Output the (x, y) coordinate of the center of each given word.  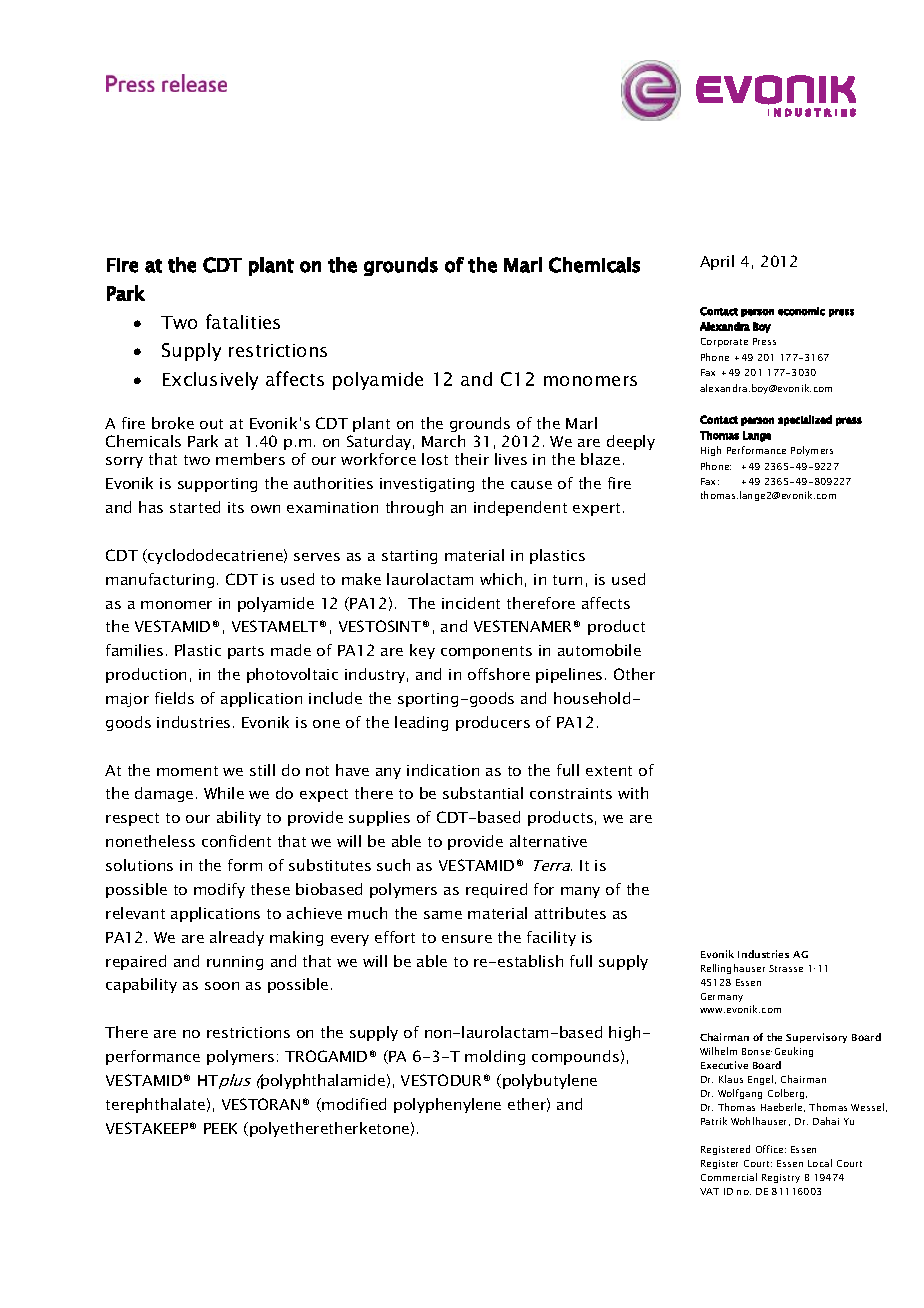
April (717, 262)
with (633, 793)
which (501, 579)
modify (219, 890)
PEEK (220, 1128)
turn (567, 580)
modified (354, 1104)
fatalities (243, 321)
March (443, 441)
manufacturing (160, 580)
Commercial (729, 1177)
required (496, 890)
